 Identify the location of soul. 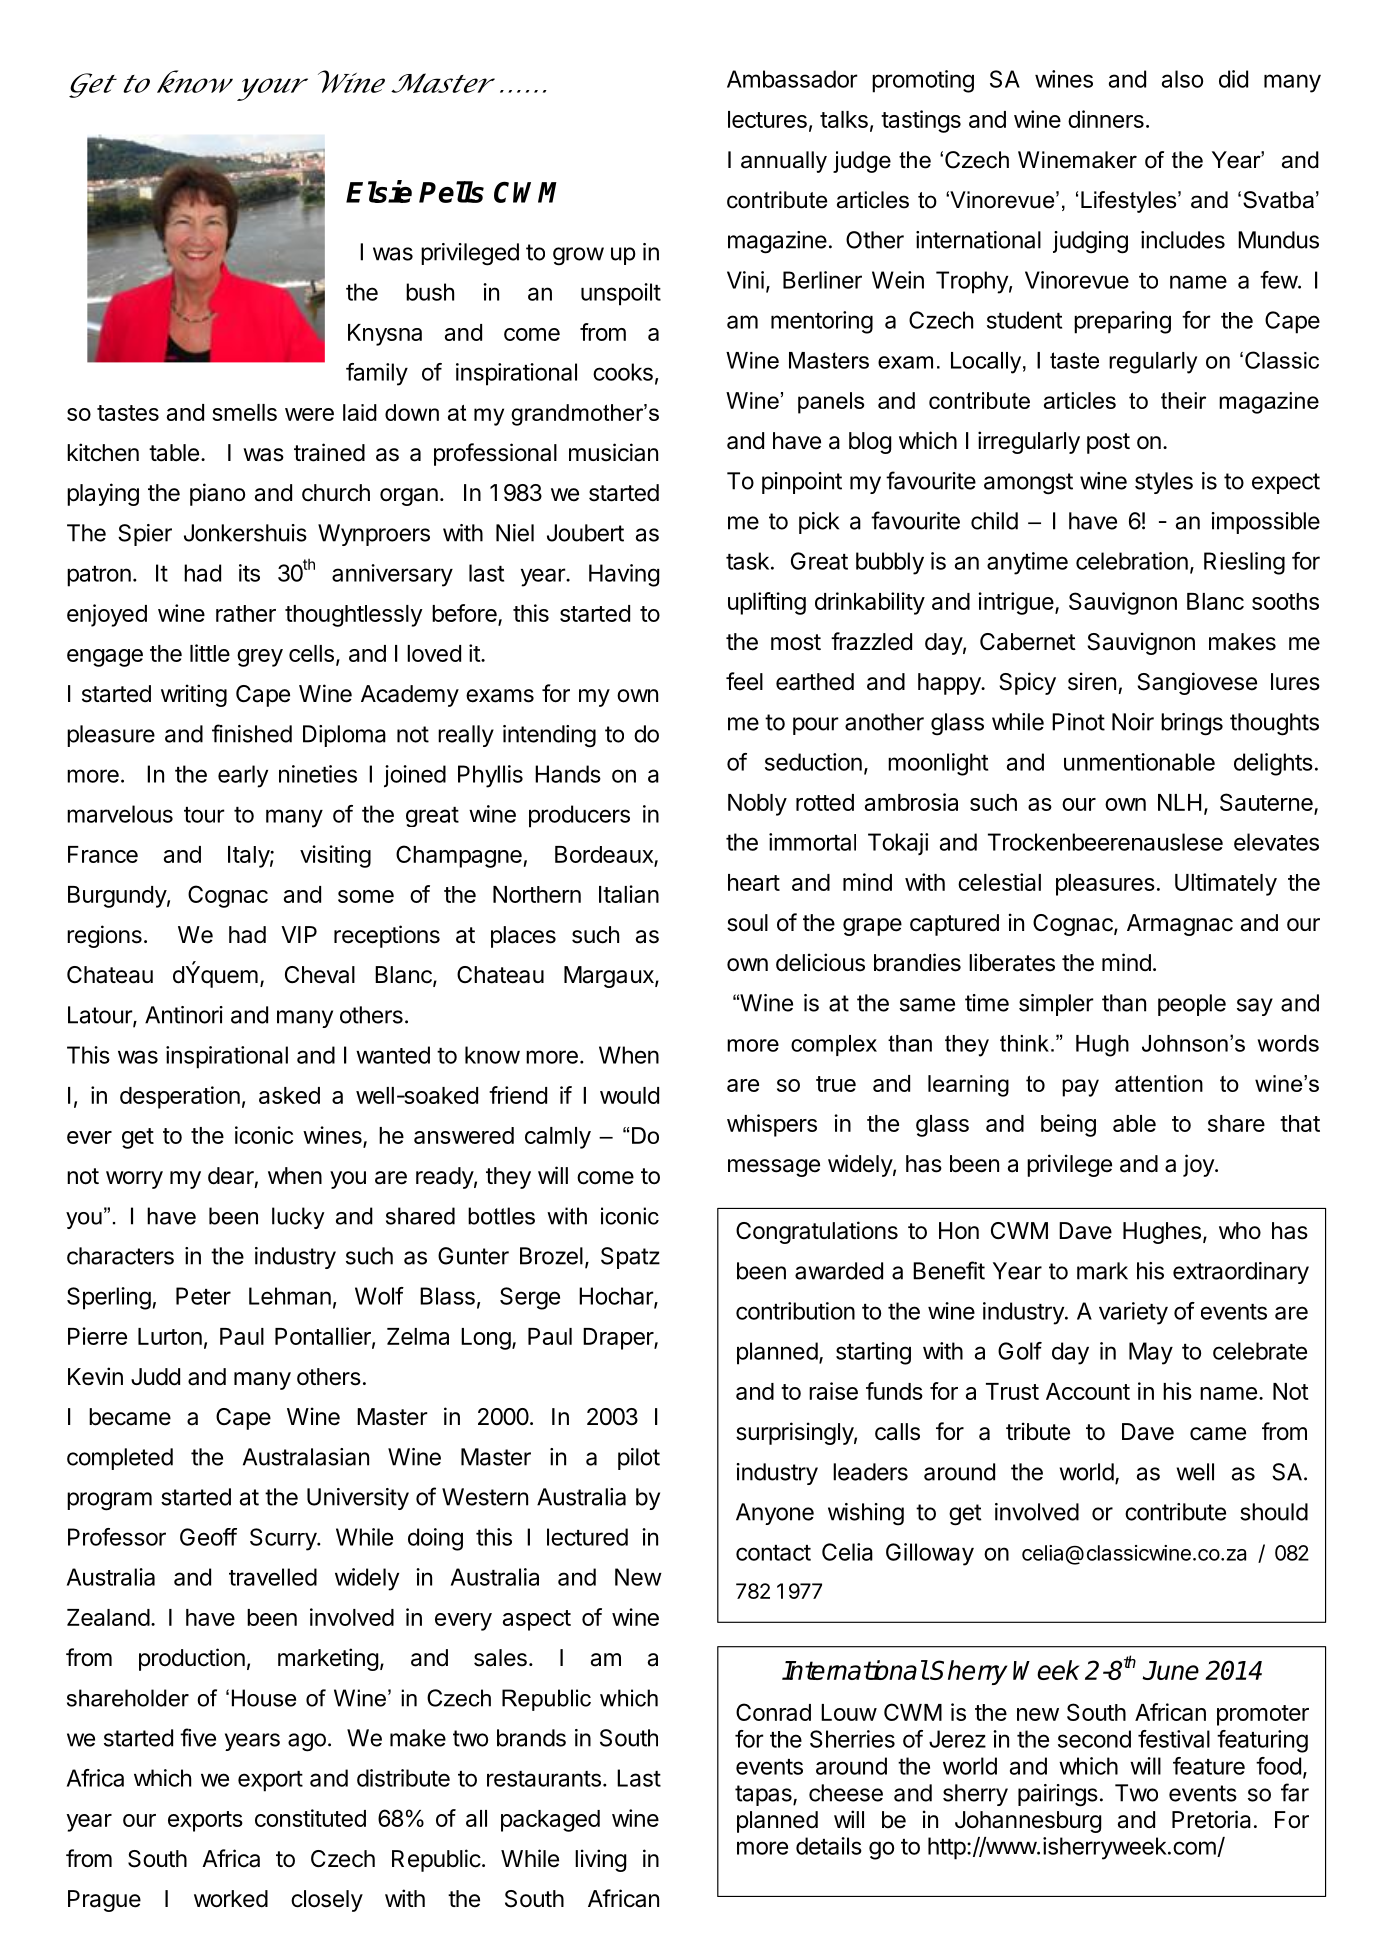
(747, 923).
